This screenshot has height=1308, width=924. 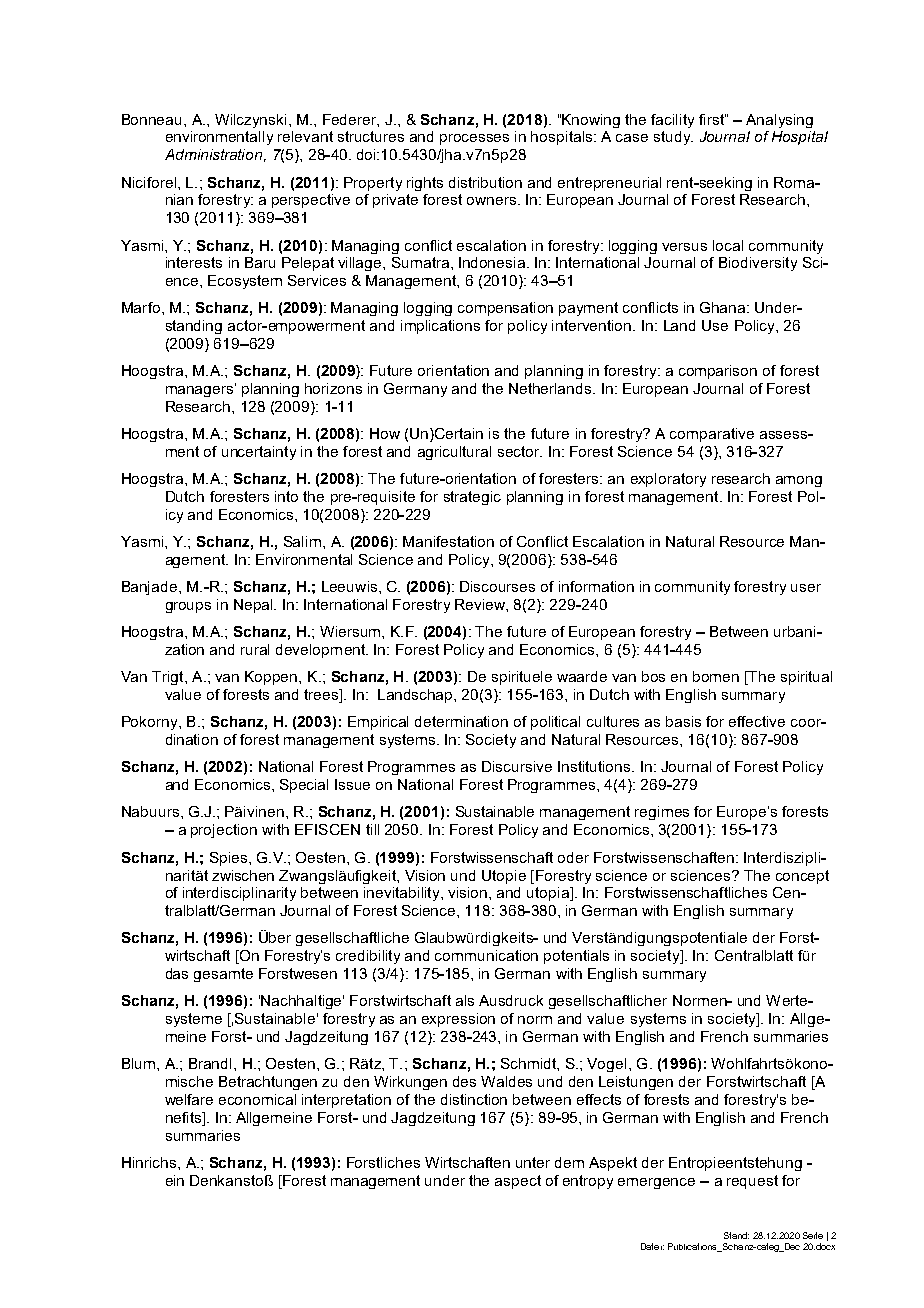 What do you see at coordinates (305, 136) in the screenshot?
I see `relevant` at bounding box center [305, 136].
